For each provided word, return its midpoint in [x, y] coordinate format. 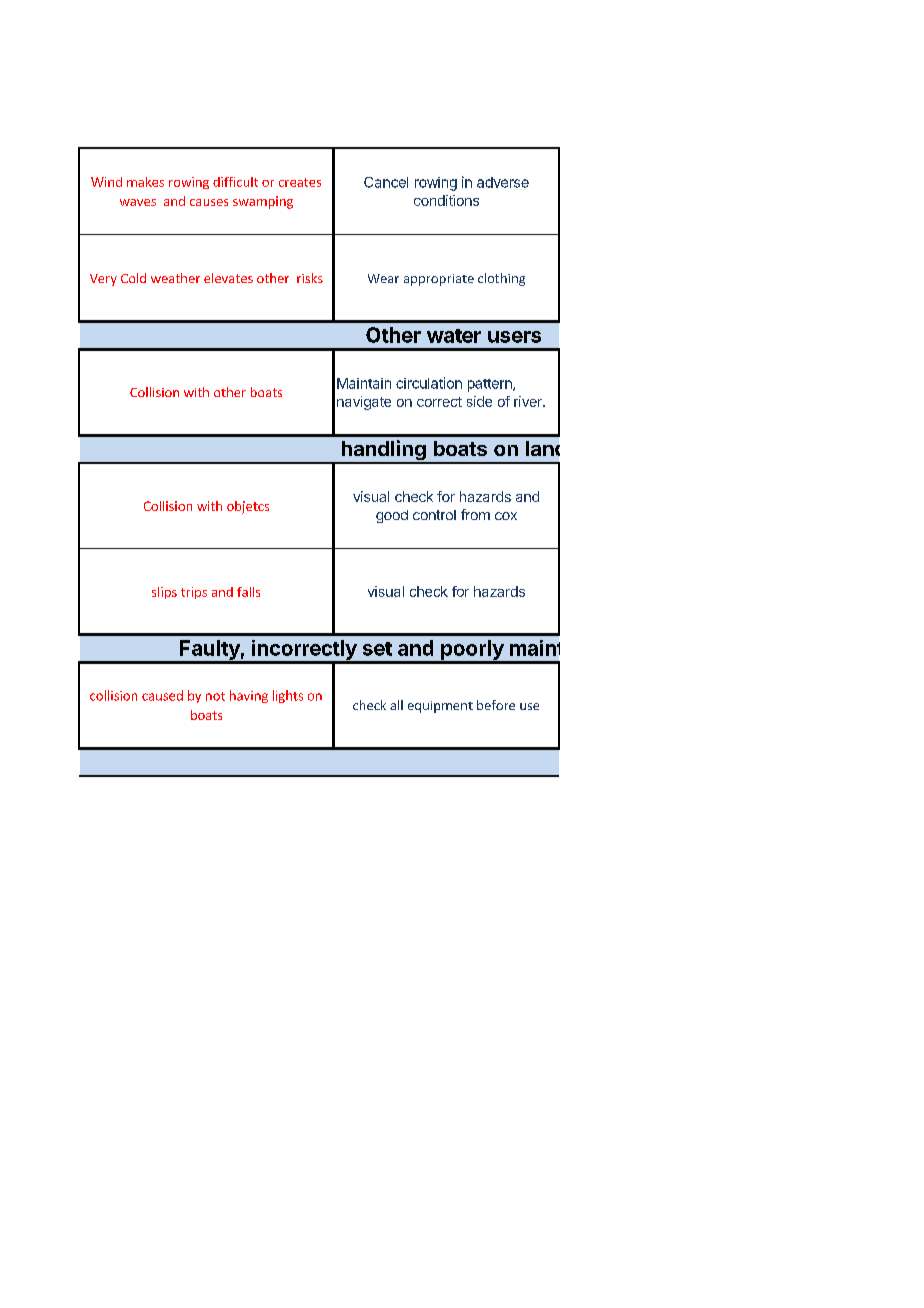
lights [288, 696]
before [496, 705]
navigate [364, 403]
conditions [446, 200]
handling [383, 451]
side [479, 401]
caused [162, 695]
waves [138, 202]
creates [300, 182]
